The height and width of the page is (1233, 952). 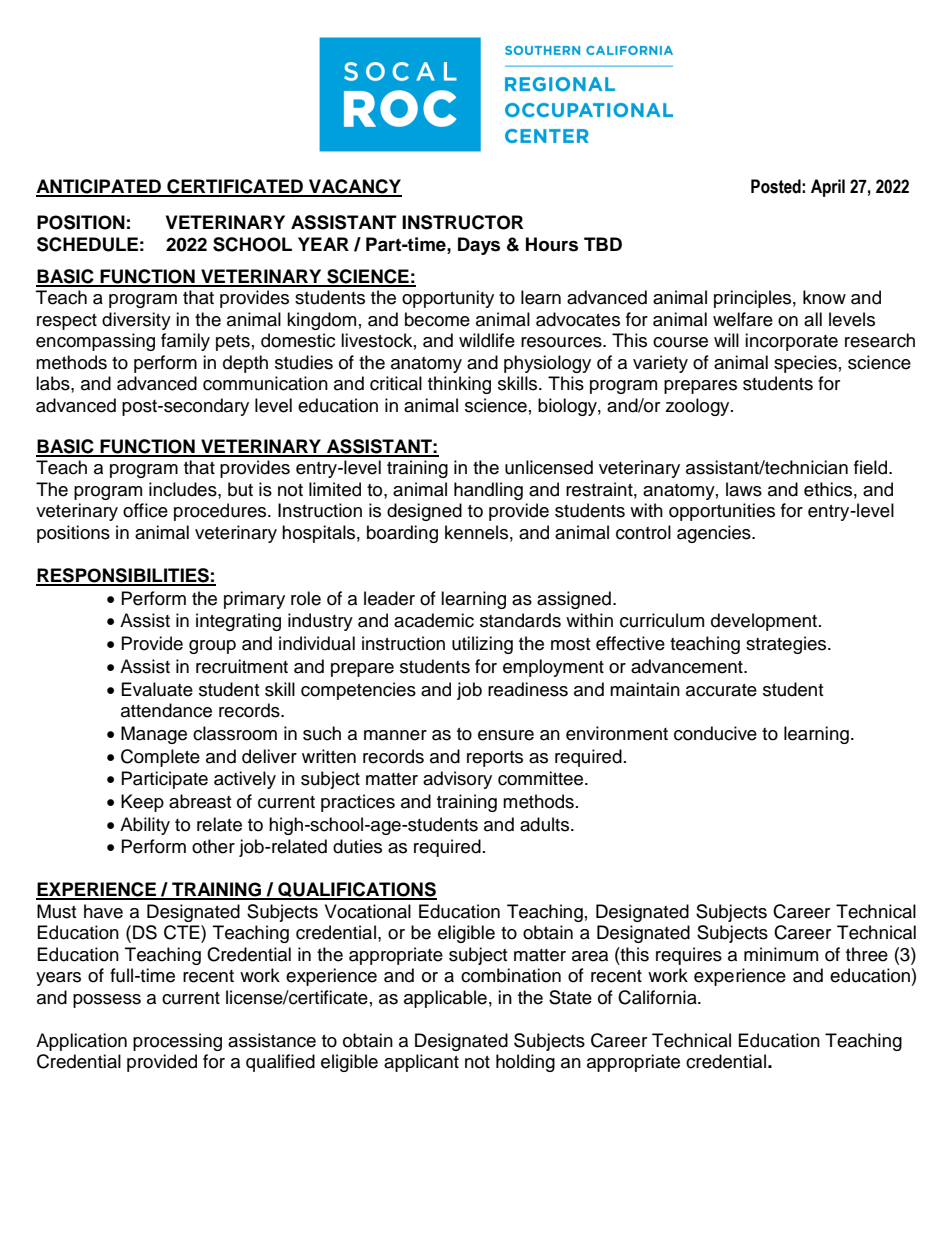 What do you see at coordinates (658, 997) in the page?
I see `California` at bounding box center [658, 997].
